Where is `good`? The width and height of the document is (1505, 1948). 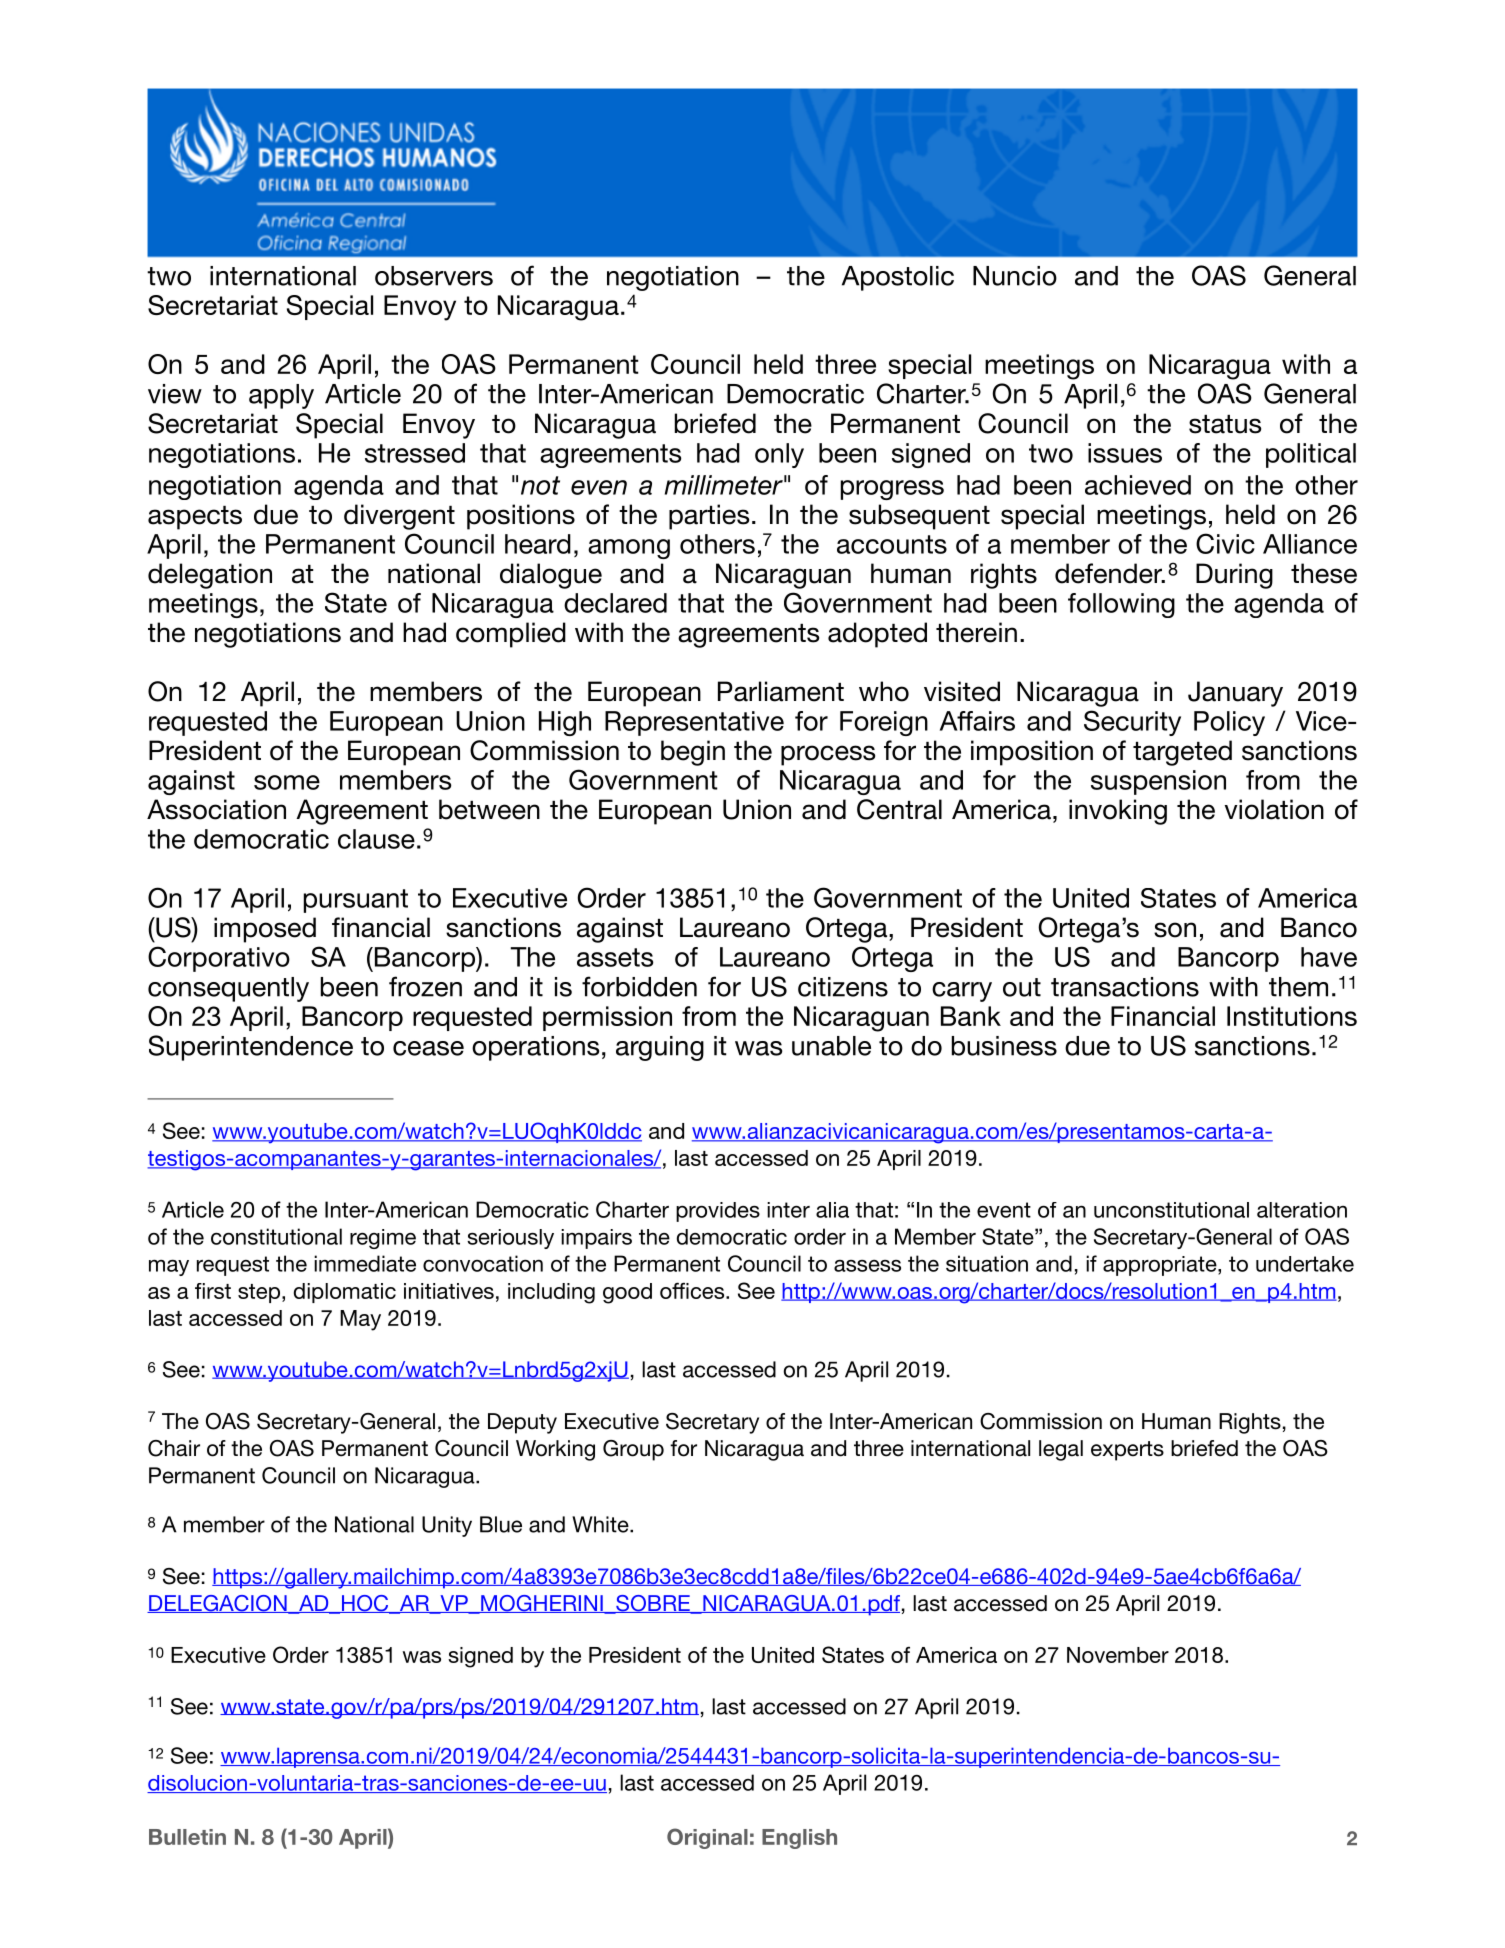 good is located at coordinates (627, 1293).
